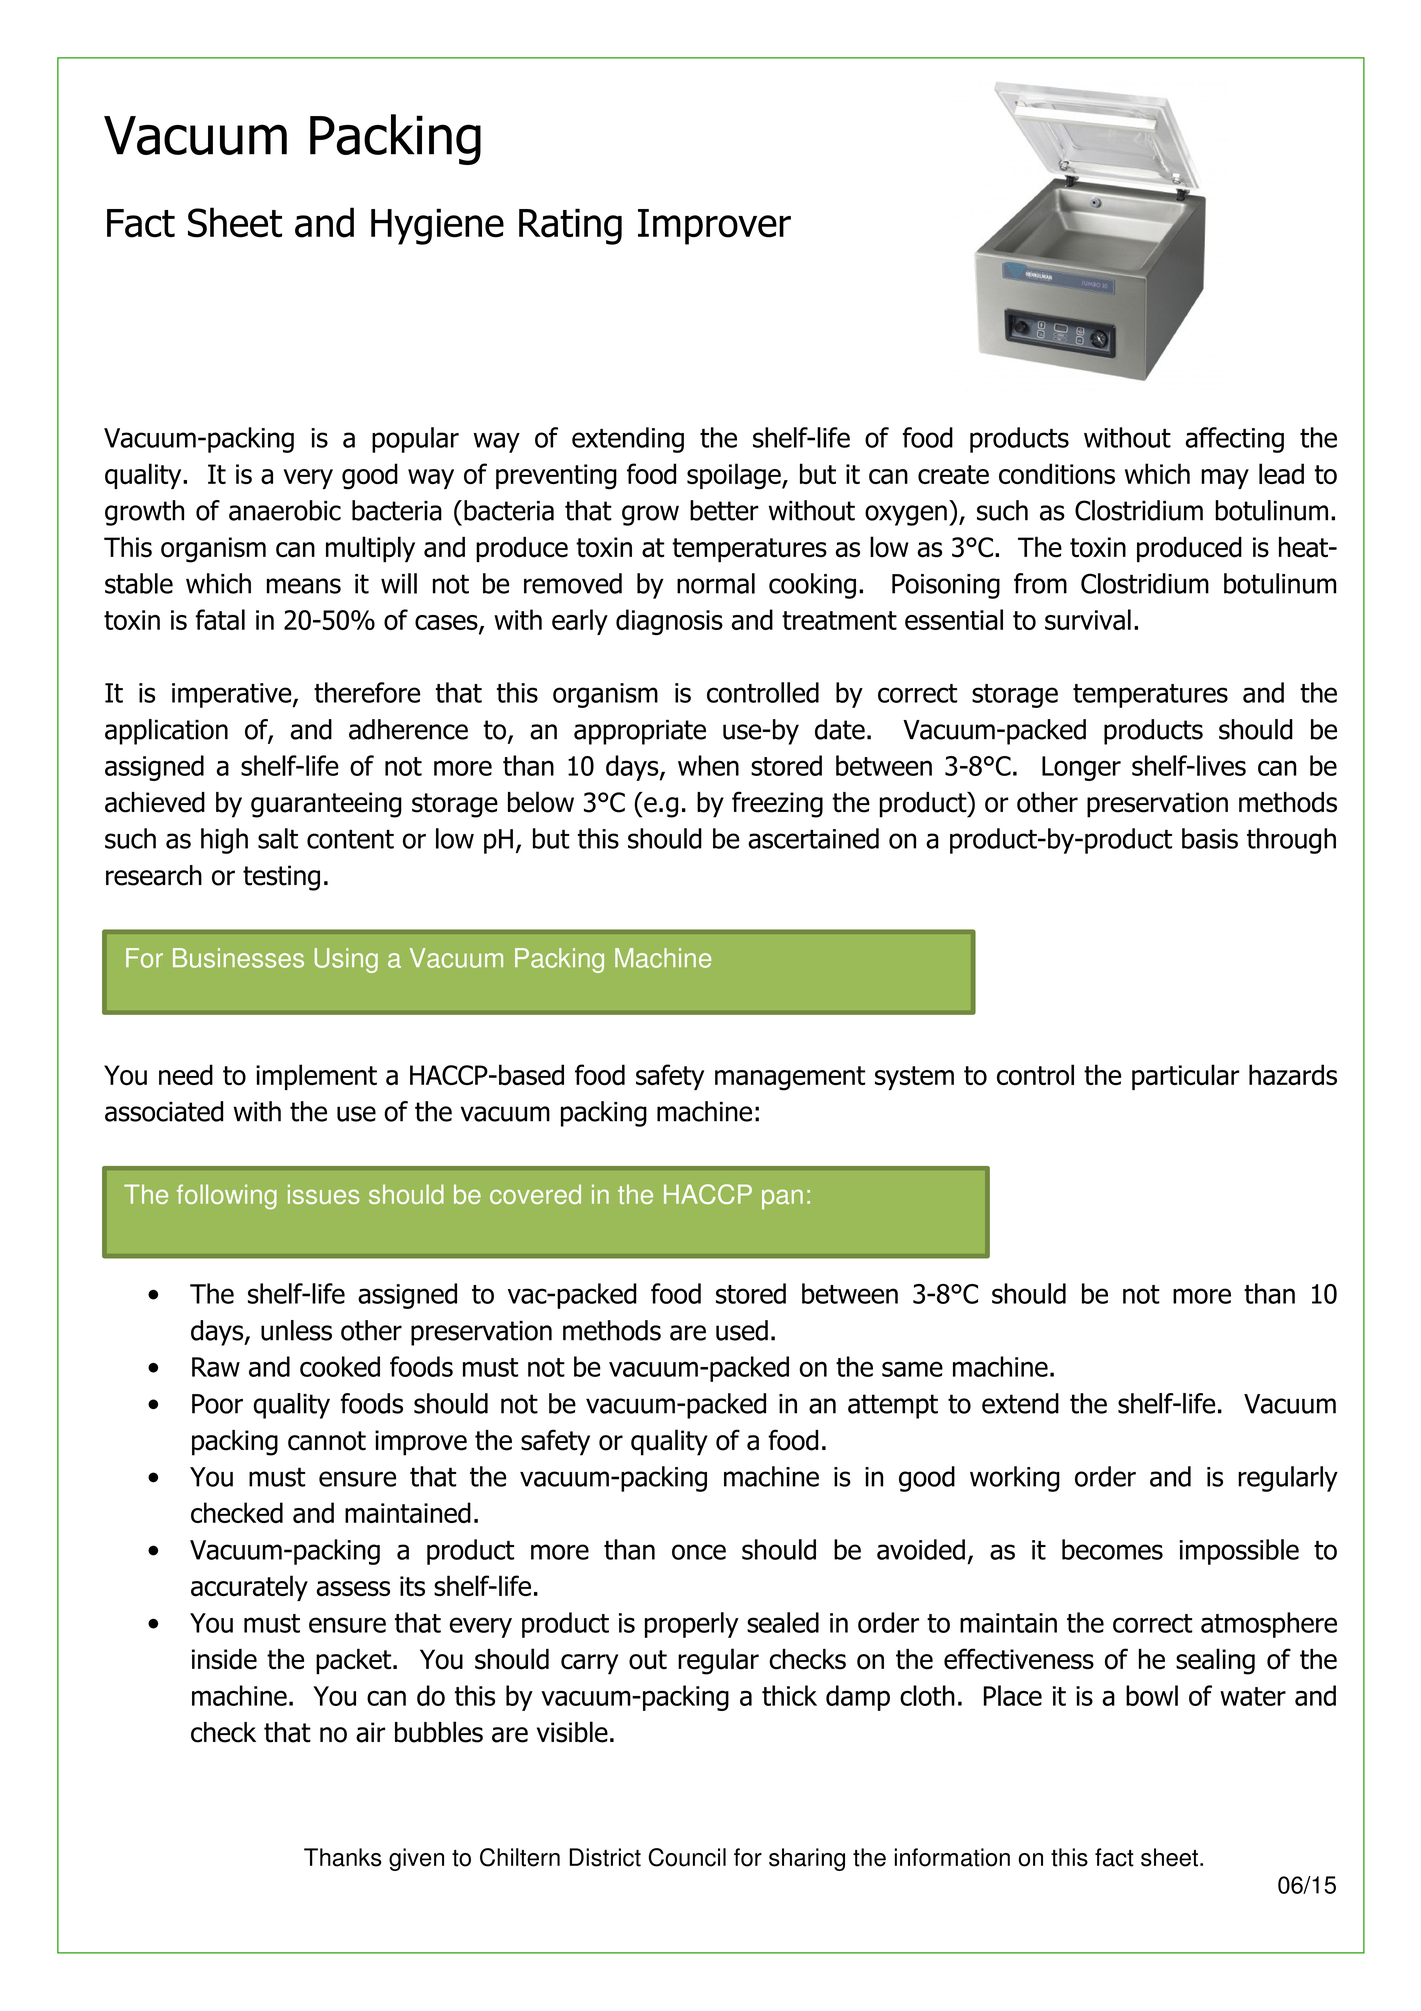 This screenshot has width=1421, height=2011. Describe the element at coordinates (669, 622) in the screenshot. I see `diagnosis` at that location.
